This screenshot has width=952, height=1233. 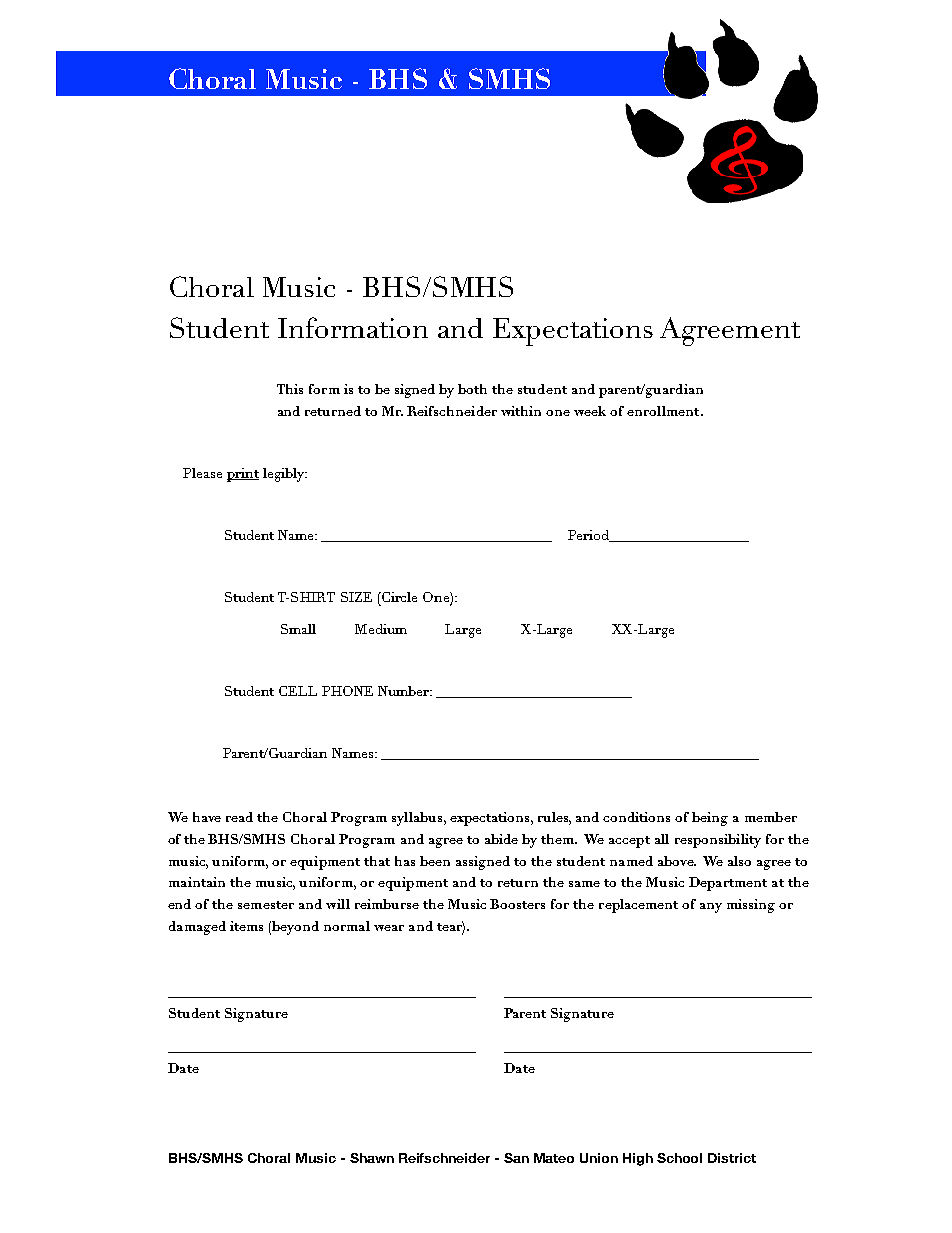 I want to click on San, so click(x=516, y=1158).
